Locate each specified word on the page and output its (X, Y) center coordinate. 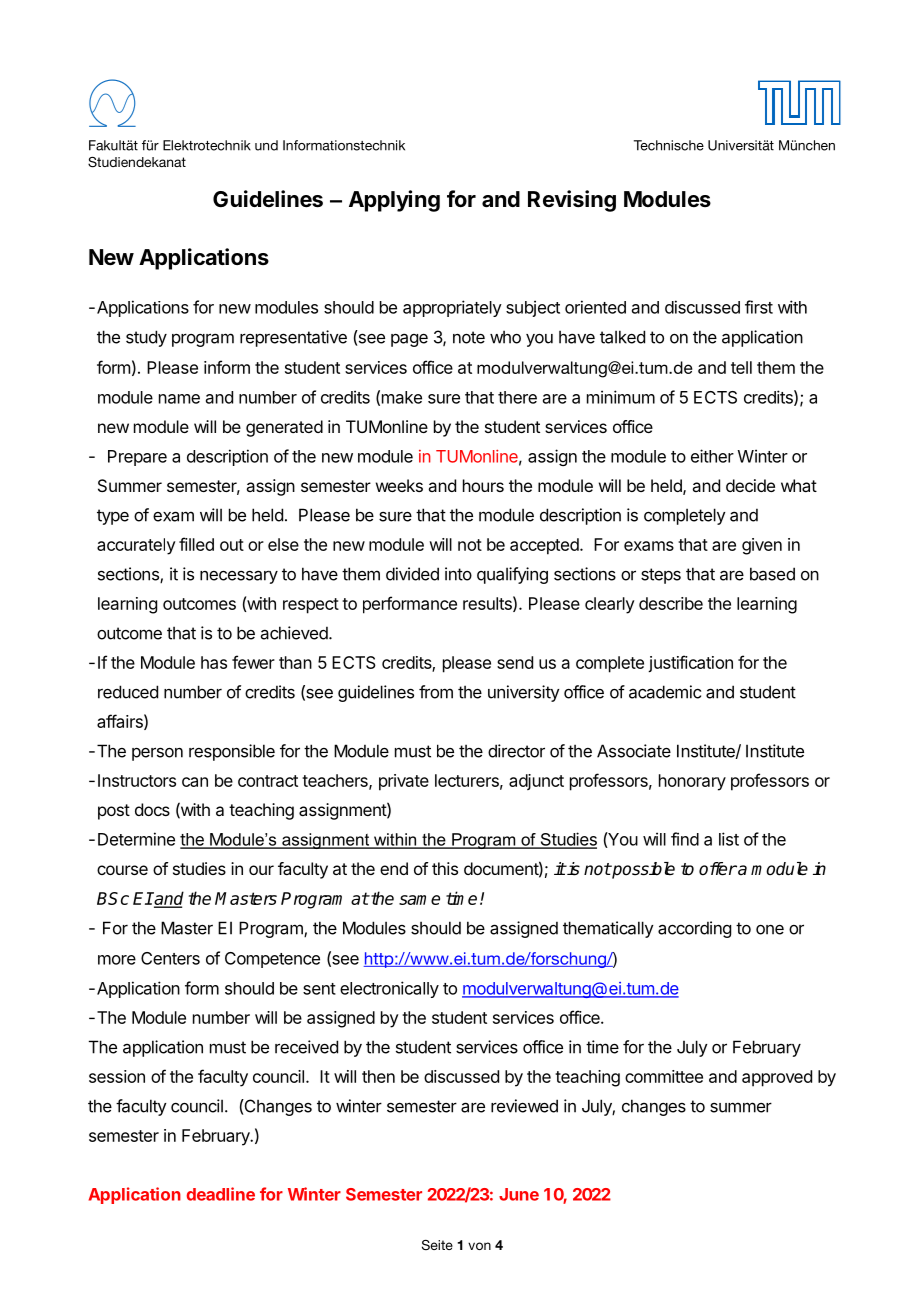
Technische (669, 145)
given (762, 546)
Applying (394, 201)
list (729, 839)
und (266, 145)
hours (483, 485)
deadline (221, 1194)
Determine (136, 839)
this (445, 868)
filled (196, 544)
